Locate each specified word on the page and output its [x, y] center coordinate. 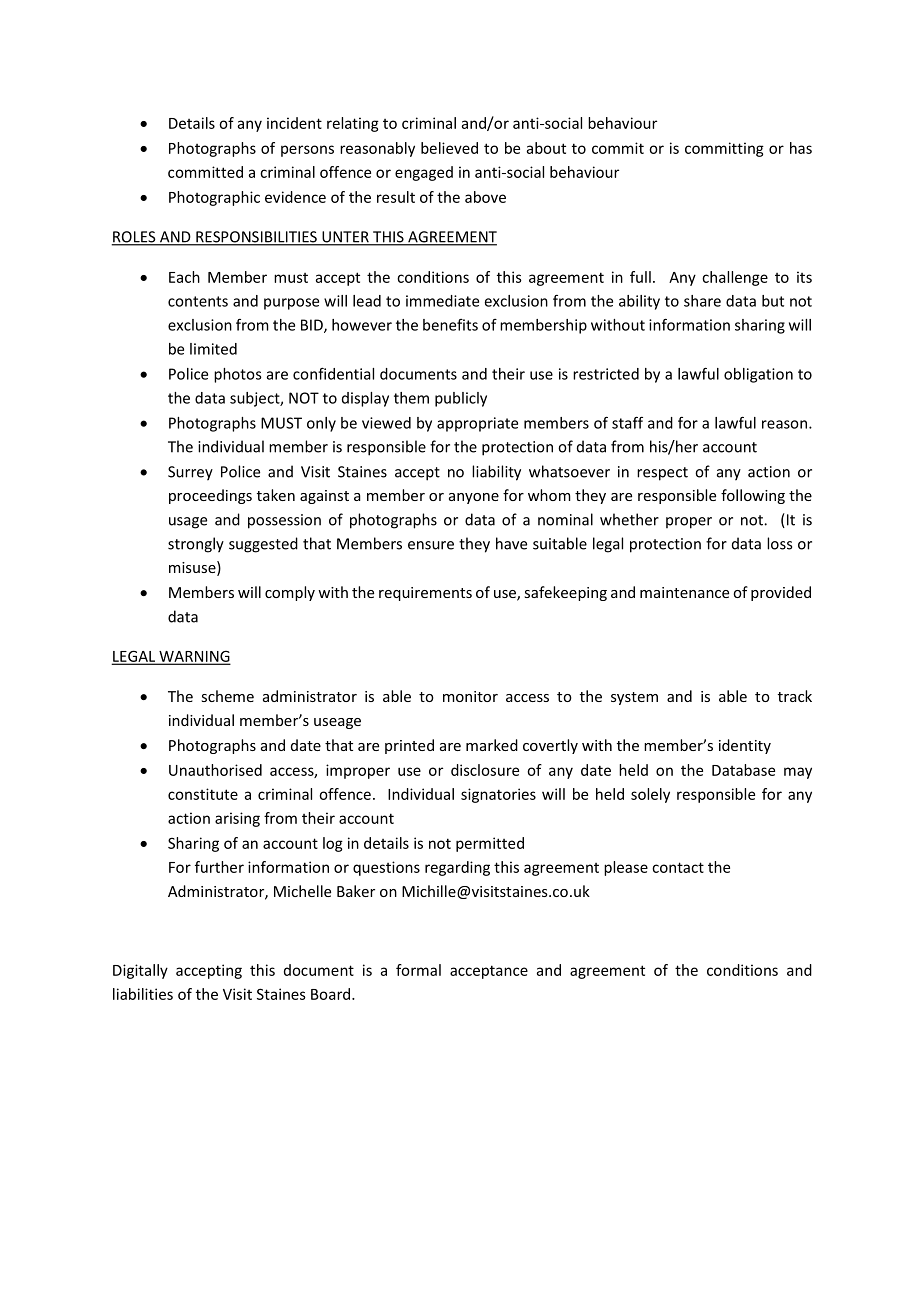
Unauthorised [215, 770]
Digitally [140, 971]
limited [213, 349]
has [801, 148]
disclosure [485, 770]
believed [449, 148]
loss [779, 543]
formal [418, 970]
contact [678, 867]
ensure [431, 545]
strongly [196, 545]
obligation [758, 375]
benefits [450, 325]
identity [745, 746]
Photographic [214, 198]
